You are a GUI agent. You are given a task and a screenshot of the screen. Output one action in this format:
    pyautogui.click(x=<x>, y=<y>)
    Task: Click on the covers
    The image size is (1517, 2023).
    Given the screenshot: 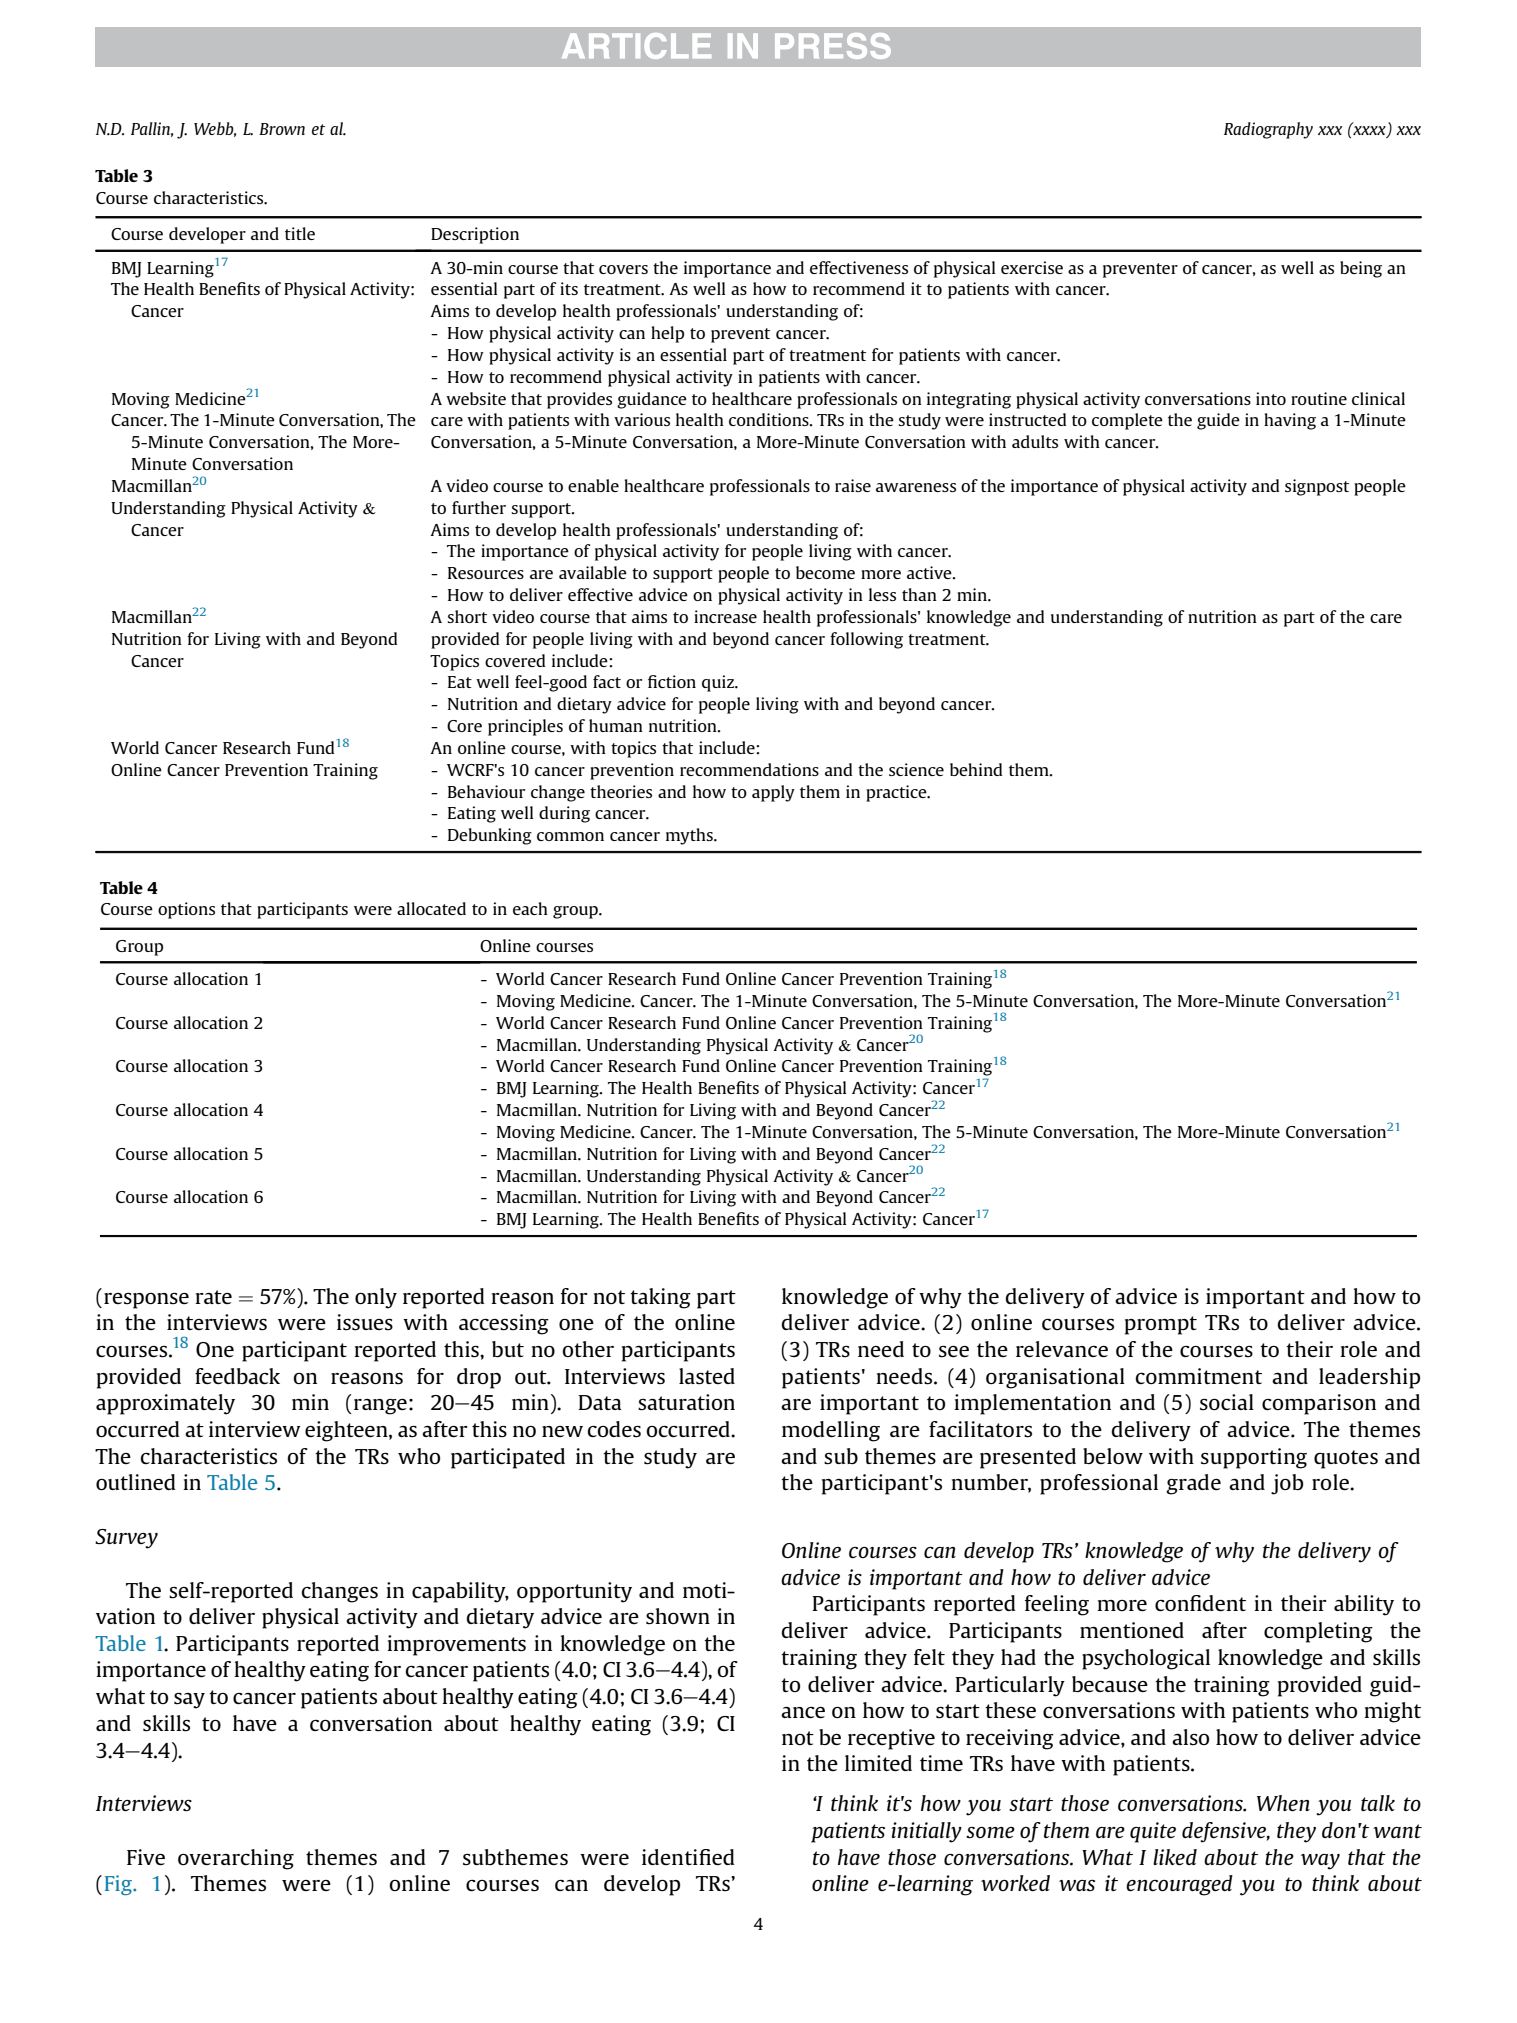 What is the action you would take?
    pyautogui.click(x=623, y=269)
